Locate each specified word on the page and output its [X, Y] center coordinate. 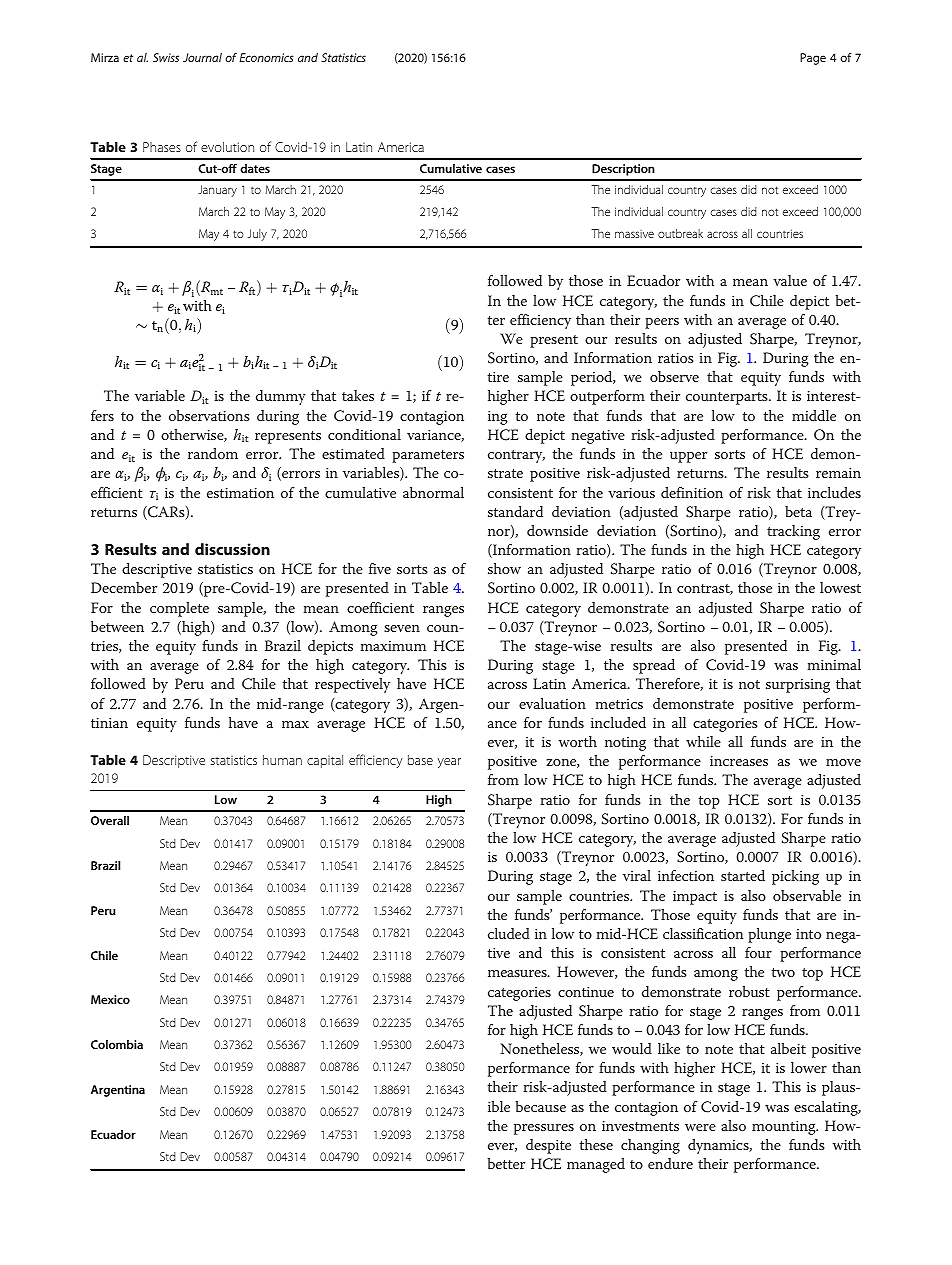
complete [179, 609]
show [504, 568]
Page [813, 59]
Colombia [117, 1044]
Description [623, 170]
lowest [840, 587]
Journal [202, 57]
